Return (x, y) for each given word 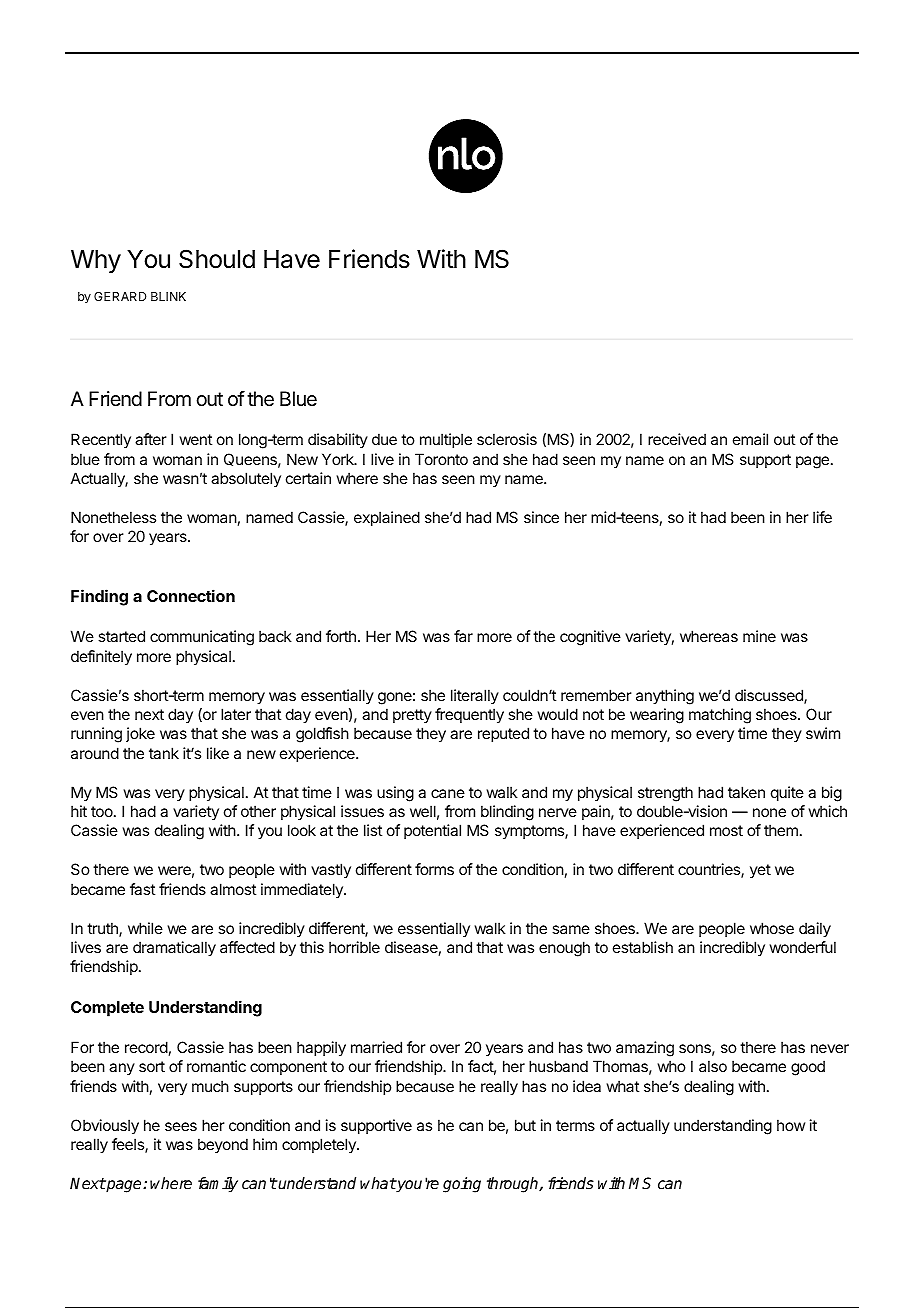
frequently (469, 716)
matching (720, 716)
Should (217, 259)
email (750, 439)
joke (140, 734)
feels (129, 1145)
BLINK (168, 296)
